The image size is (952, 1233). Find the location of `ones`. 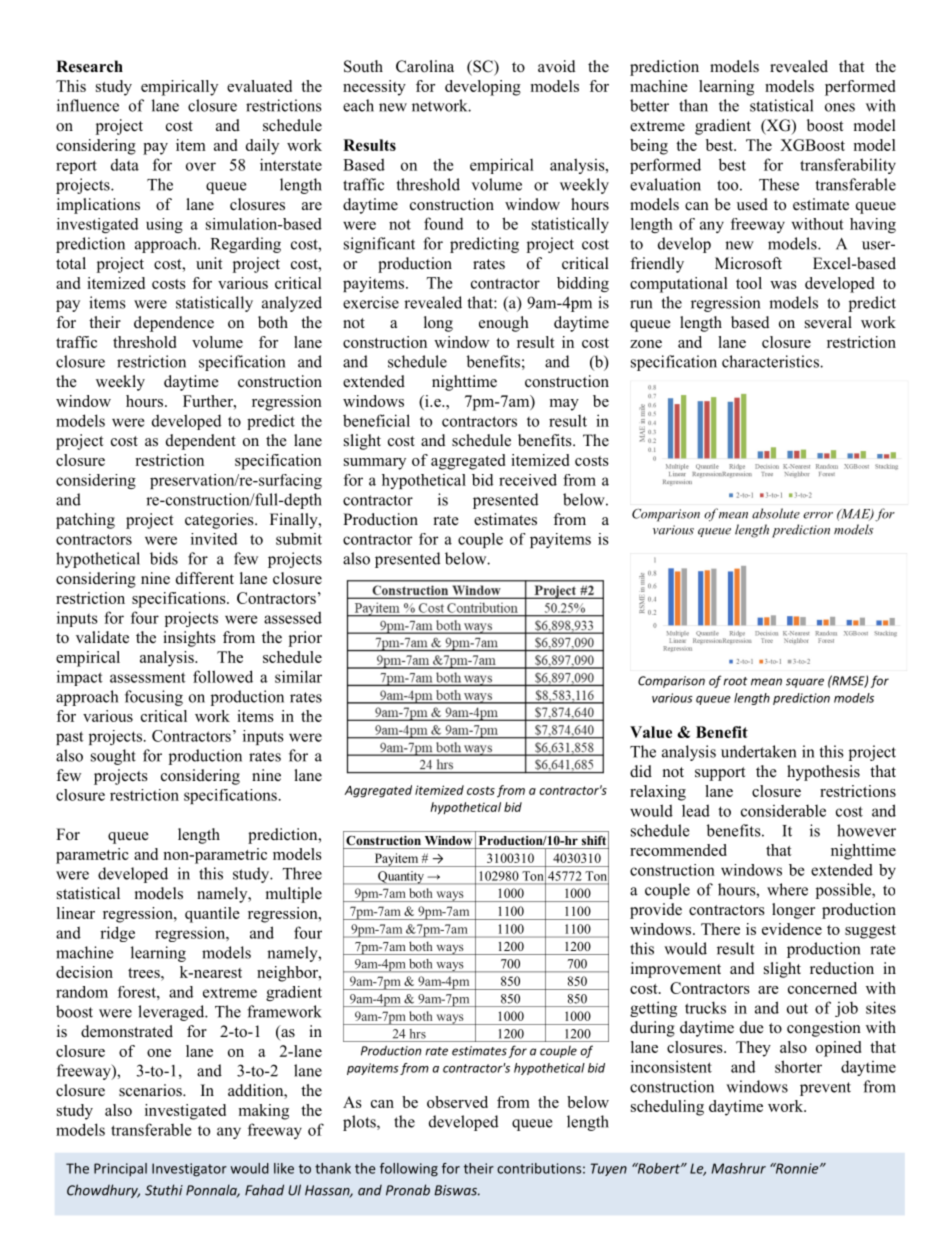

ones is located at coordinates (840, 107).
